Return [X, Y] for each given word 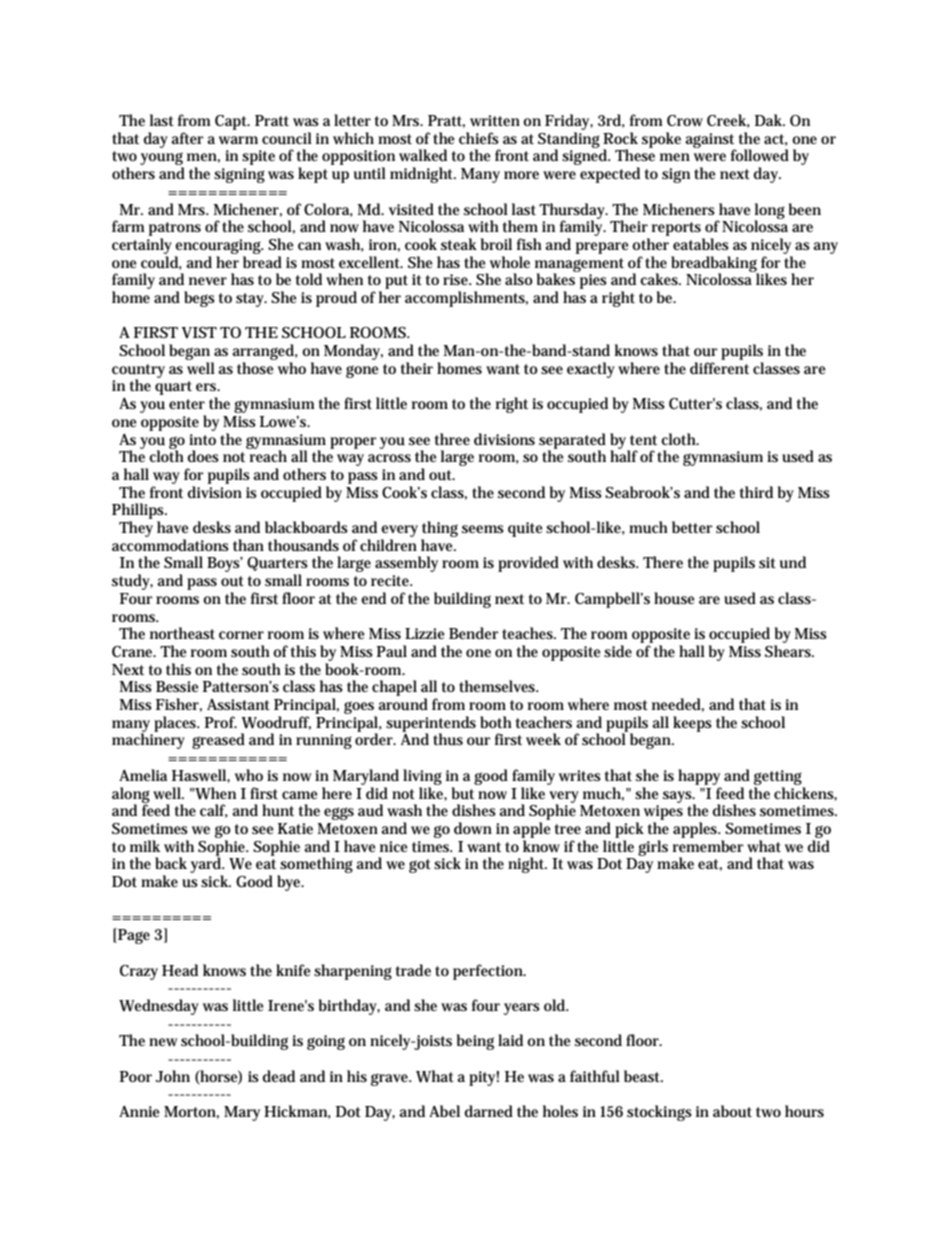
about [732, 1111]
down [473, 828]
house [674, 598]
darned [488, 1111]
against [710, 141]
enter [187, 404]
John [172, 1076]
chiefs [479, 138]
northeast [182, 633]
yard [207, 865]
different [719, 368]
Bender [474, 633]
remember [708, 846]
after [187, 138]
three [452, 439]
